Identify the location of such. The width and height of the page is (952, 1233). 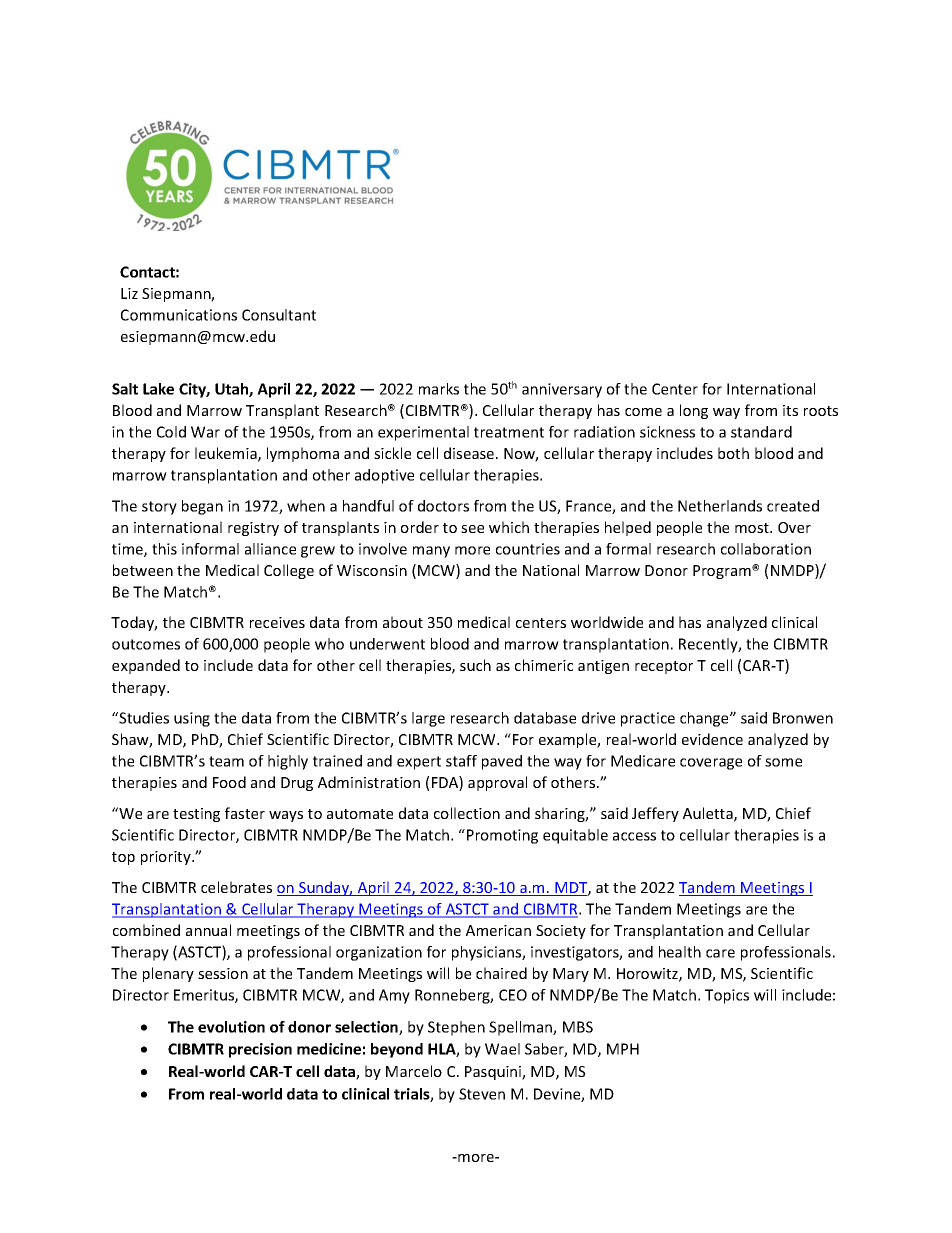
(475, 665).
